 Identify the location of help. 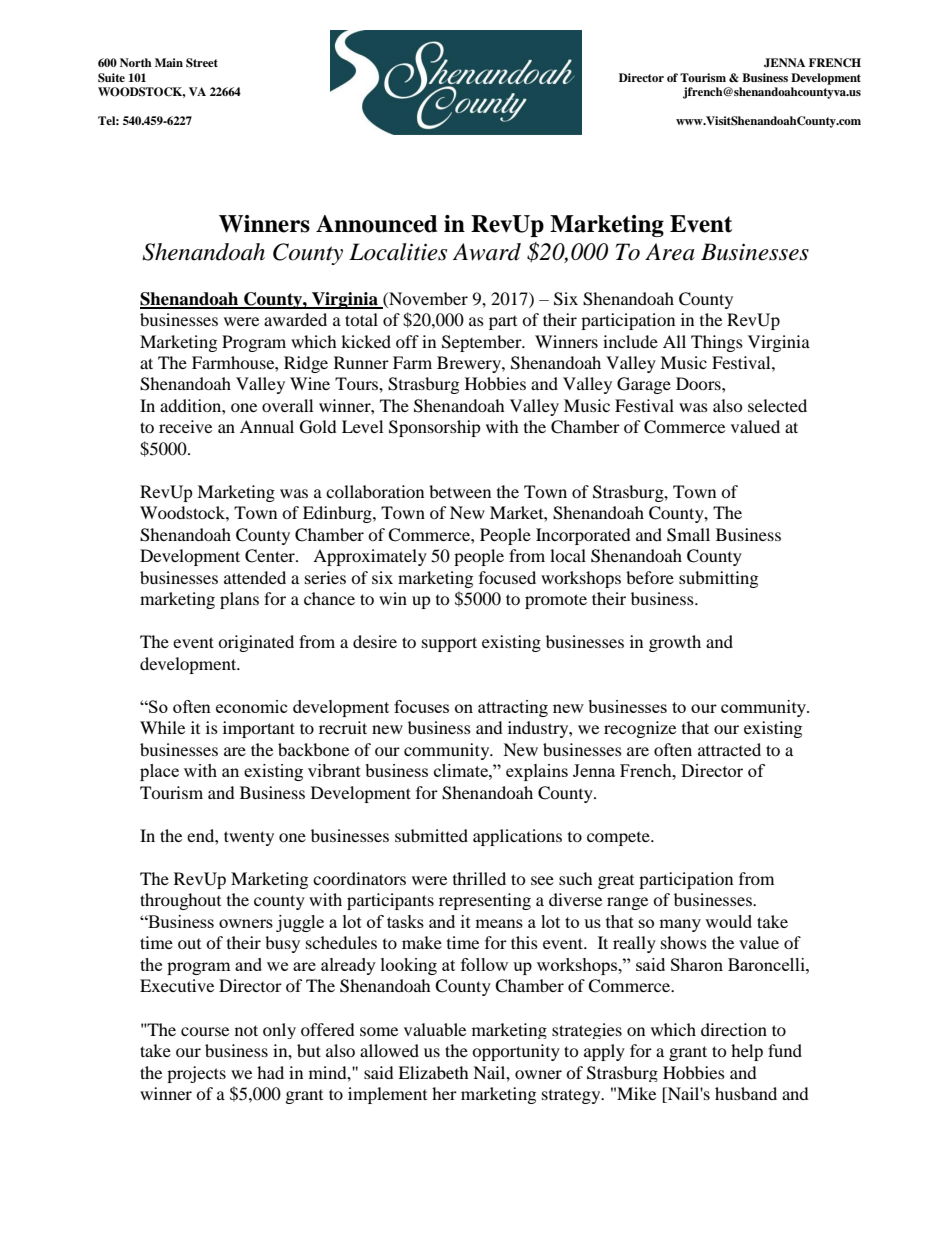
(747, 1052).
